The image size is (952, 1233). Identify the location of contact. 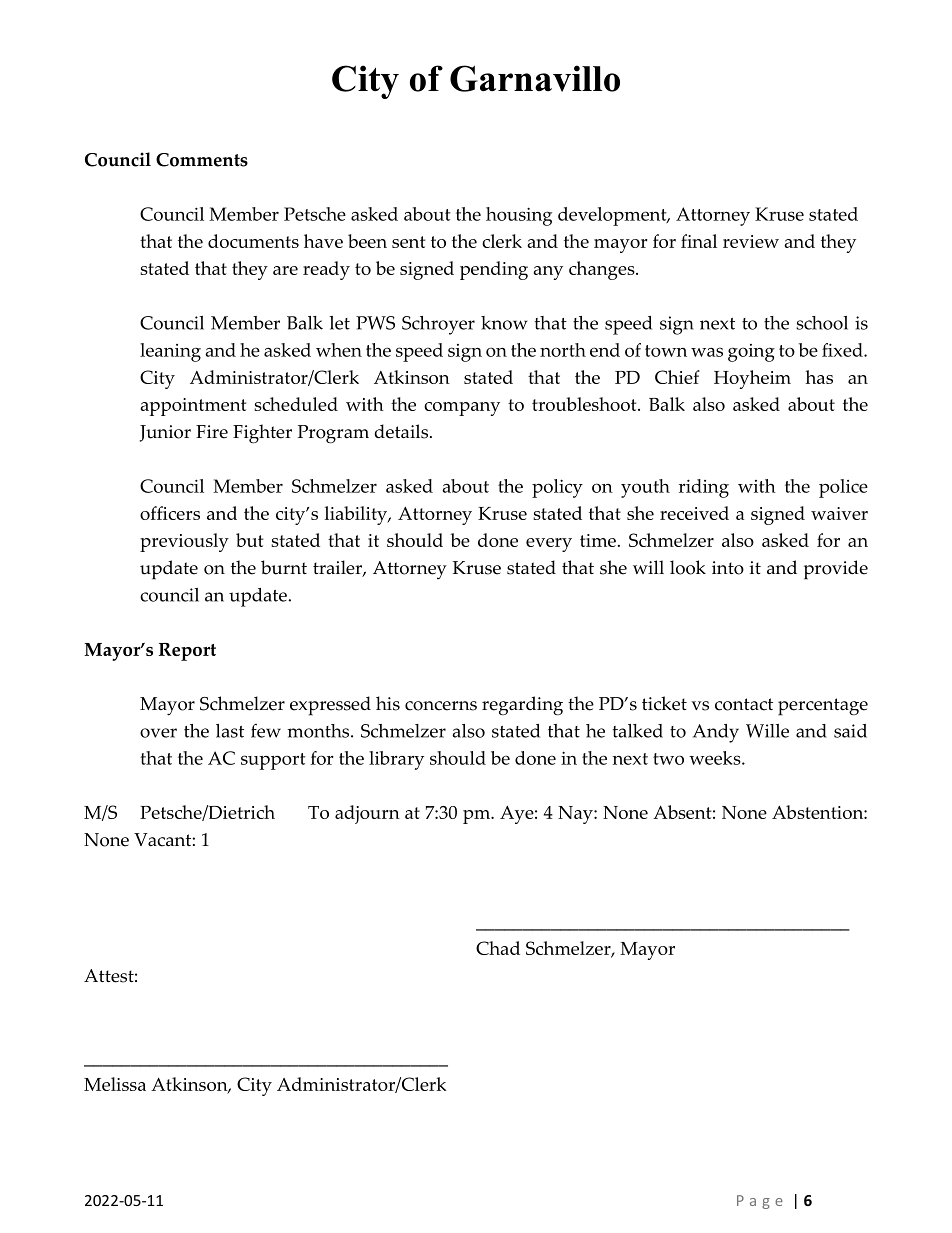
(744, 704).
